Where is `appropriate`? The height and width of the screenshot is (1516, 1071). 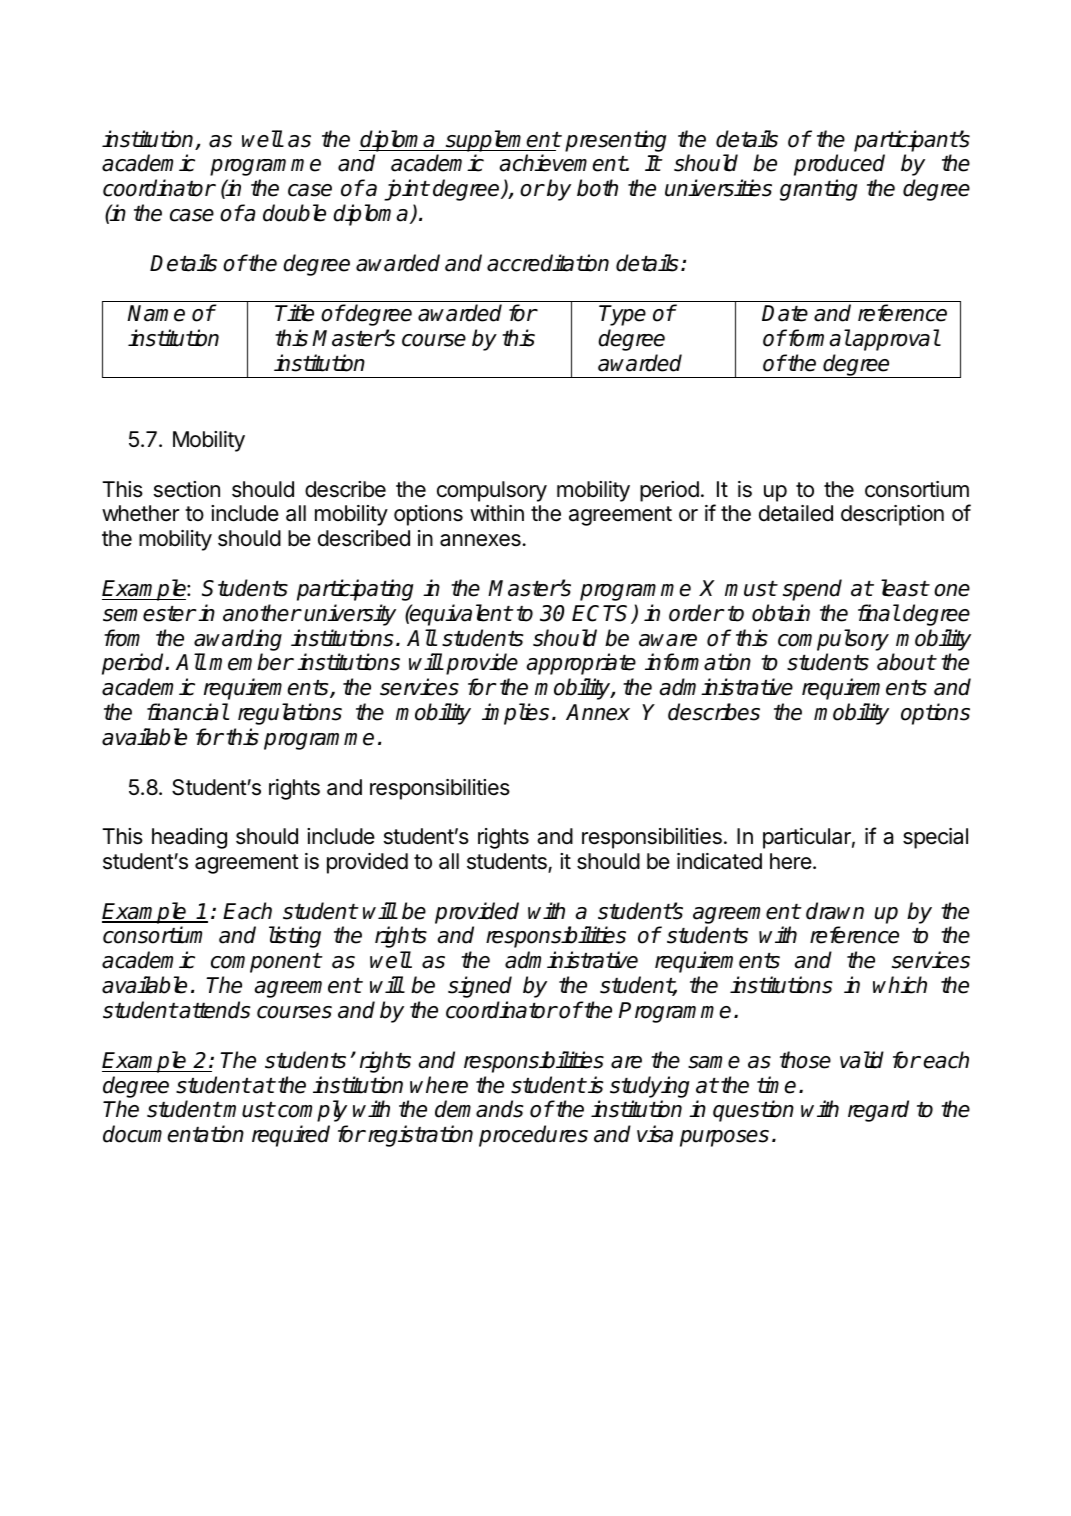
appropriate is located at coordinates (581, 664).
